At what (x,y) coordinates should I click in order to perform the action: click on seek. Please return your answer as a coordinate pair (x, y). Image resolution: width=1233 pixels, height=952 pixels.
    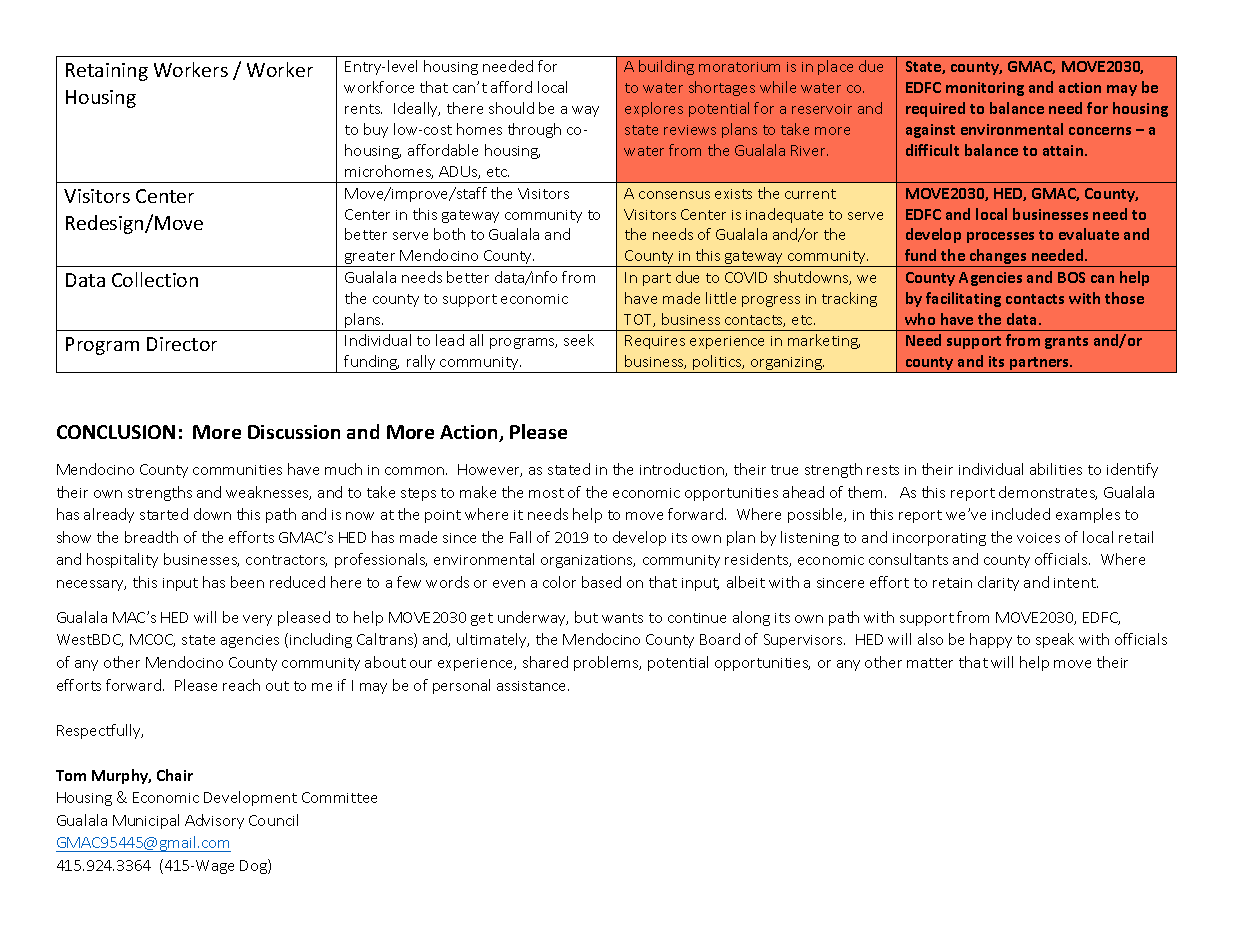
    Looking at the image, I should click on (579, 340).
